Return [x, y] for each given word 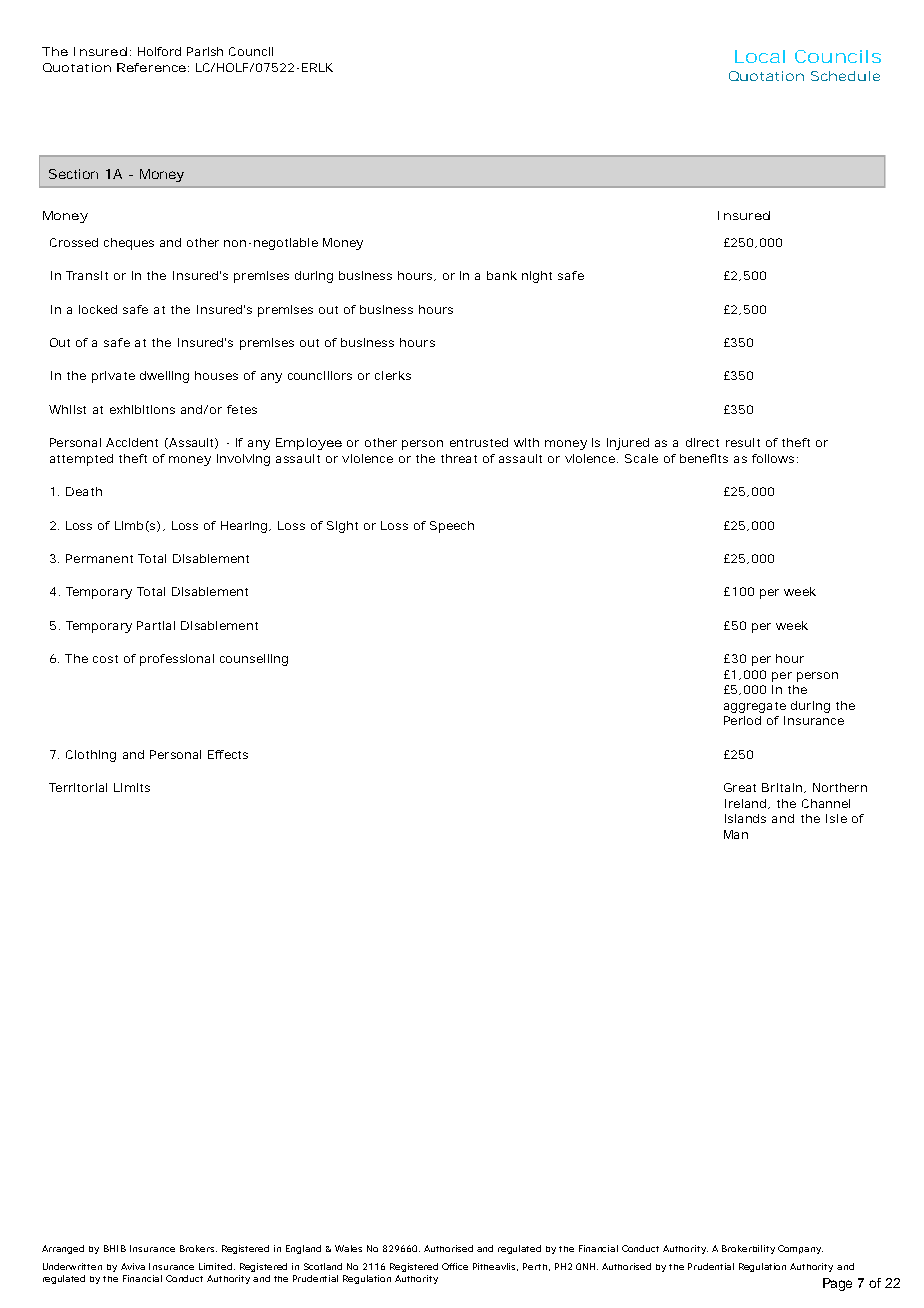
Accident [132, 442]
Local [760, 56]
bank [502, 275]
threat [459, 458]
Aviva [133, 1266]
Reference [151, 67]
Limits [132, 787]
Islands [745, 818]
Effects [228, 754]
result [743, 442]
